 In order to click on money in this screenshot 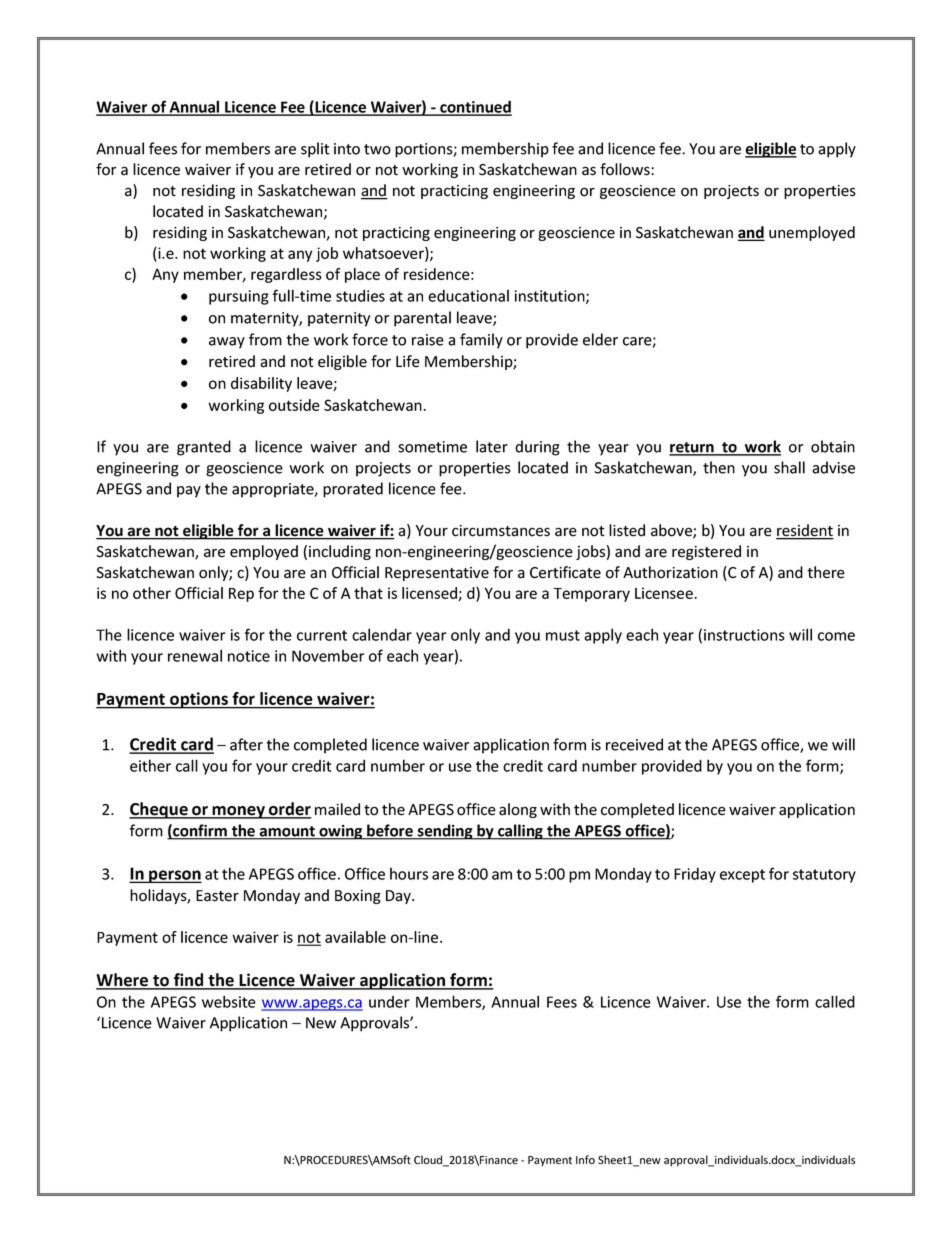, I will do `click(238, 812)`.
